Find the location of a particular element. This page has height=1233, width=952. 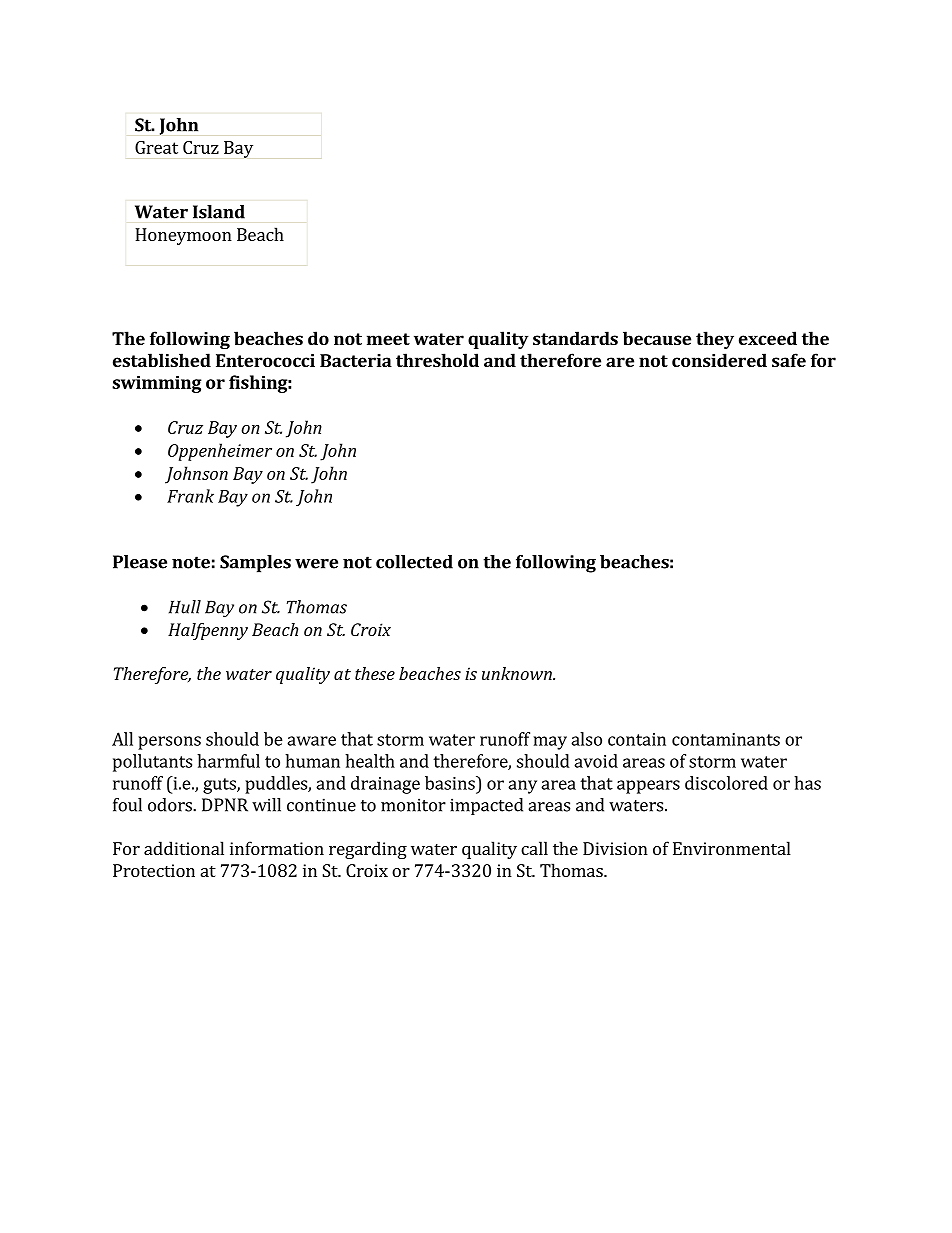

exceed is located at coordinates (768, 338).
